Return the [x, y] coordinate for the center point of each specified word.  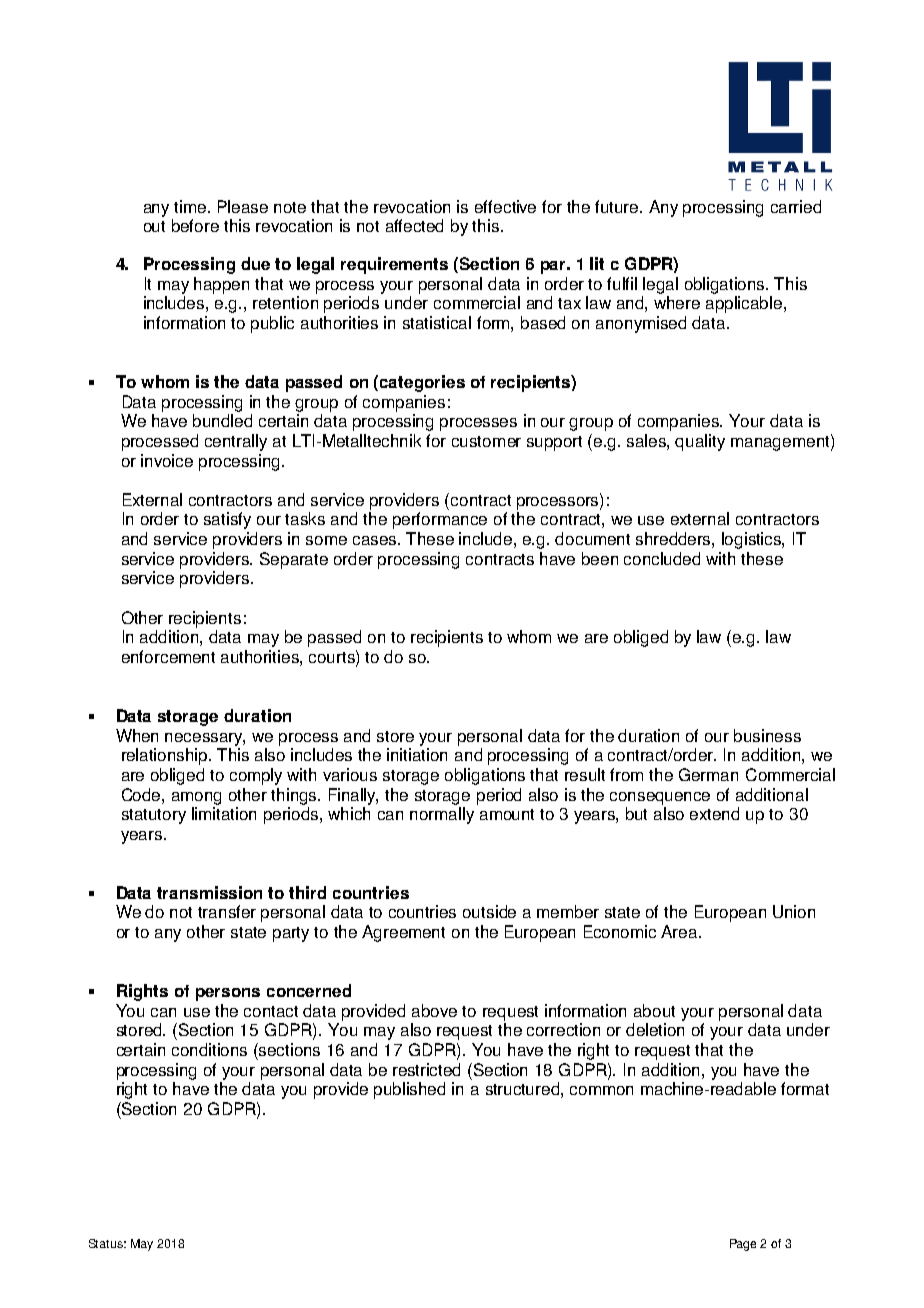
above [434, 1010]
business [767, 735]
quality [700, 442]
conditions [209, 1049]
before [195, 225]
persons [228, 994]
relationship [166, 756]
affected [414, 225]
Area [680, 931]
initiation [417, 754]
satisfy [227, 520]
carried [796, 206]
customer [486, 441]
